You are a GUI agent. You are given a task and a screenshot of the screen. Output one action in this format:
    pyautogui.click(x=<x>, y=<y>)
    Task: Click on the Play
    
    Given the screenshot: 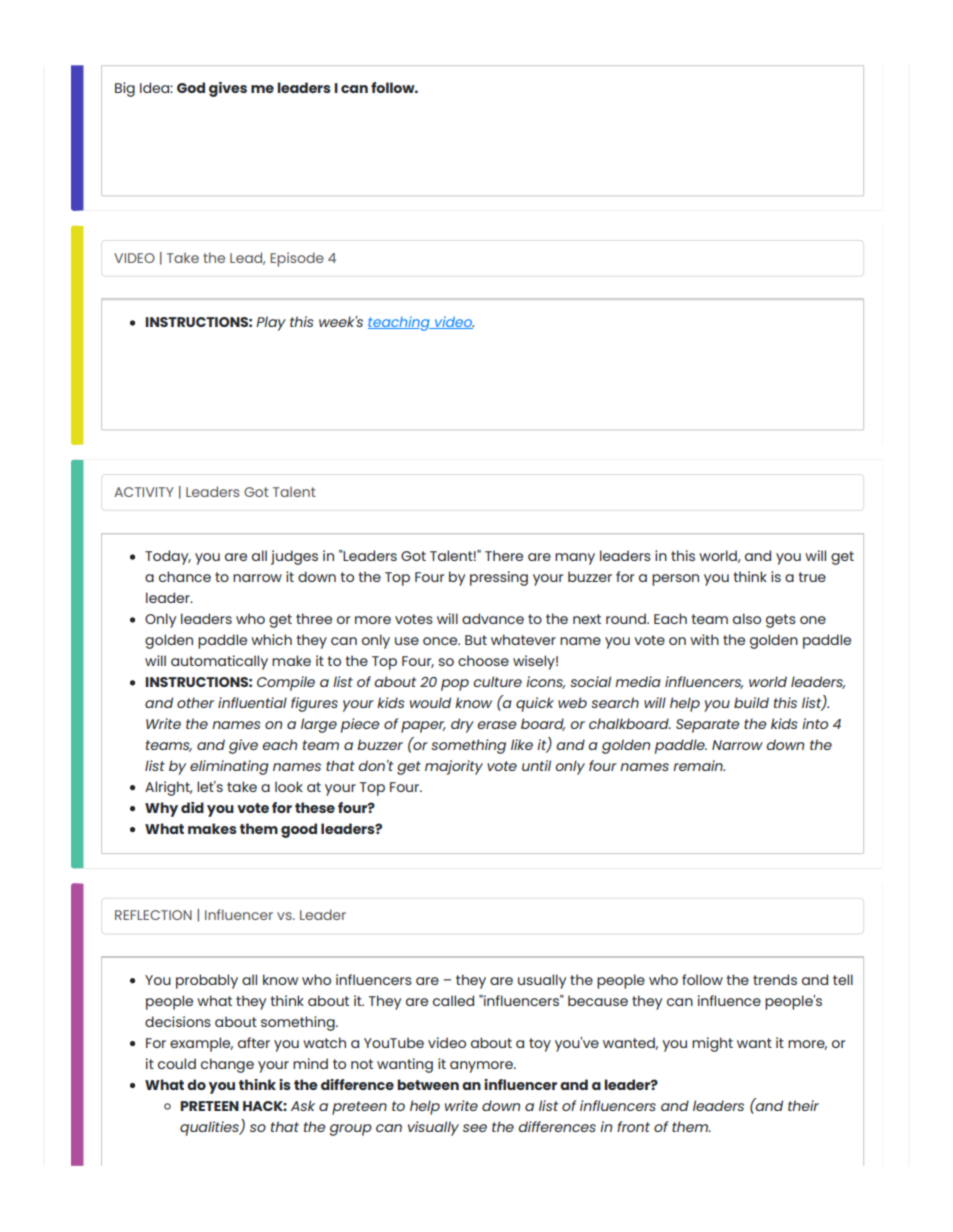 What is the action you would take?
    pyautogui.click(x=271, y=323)
